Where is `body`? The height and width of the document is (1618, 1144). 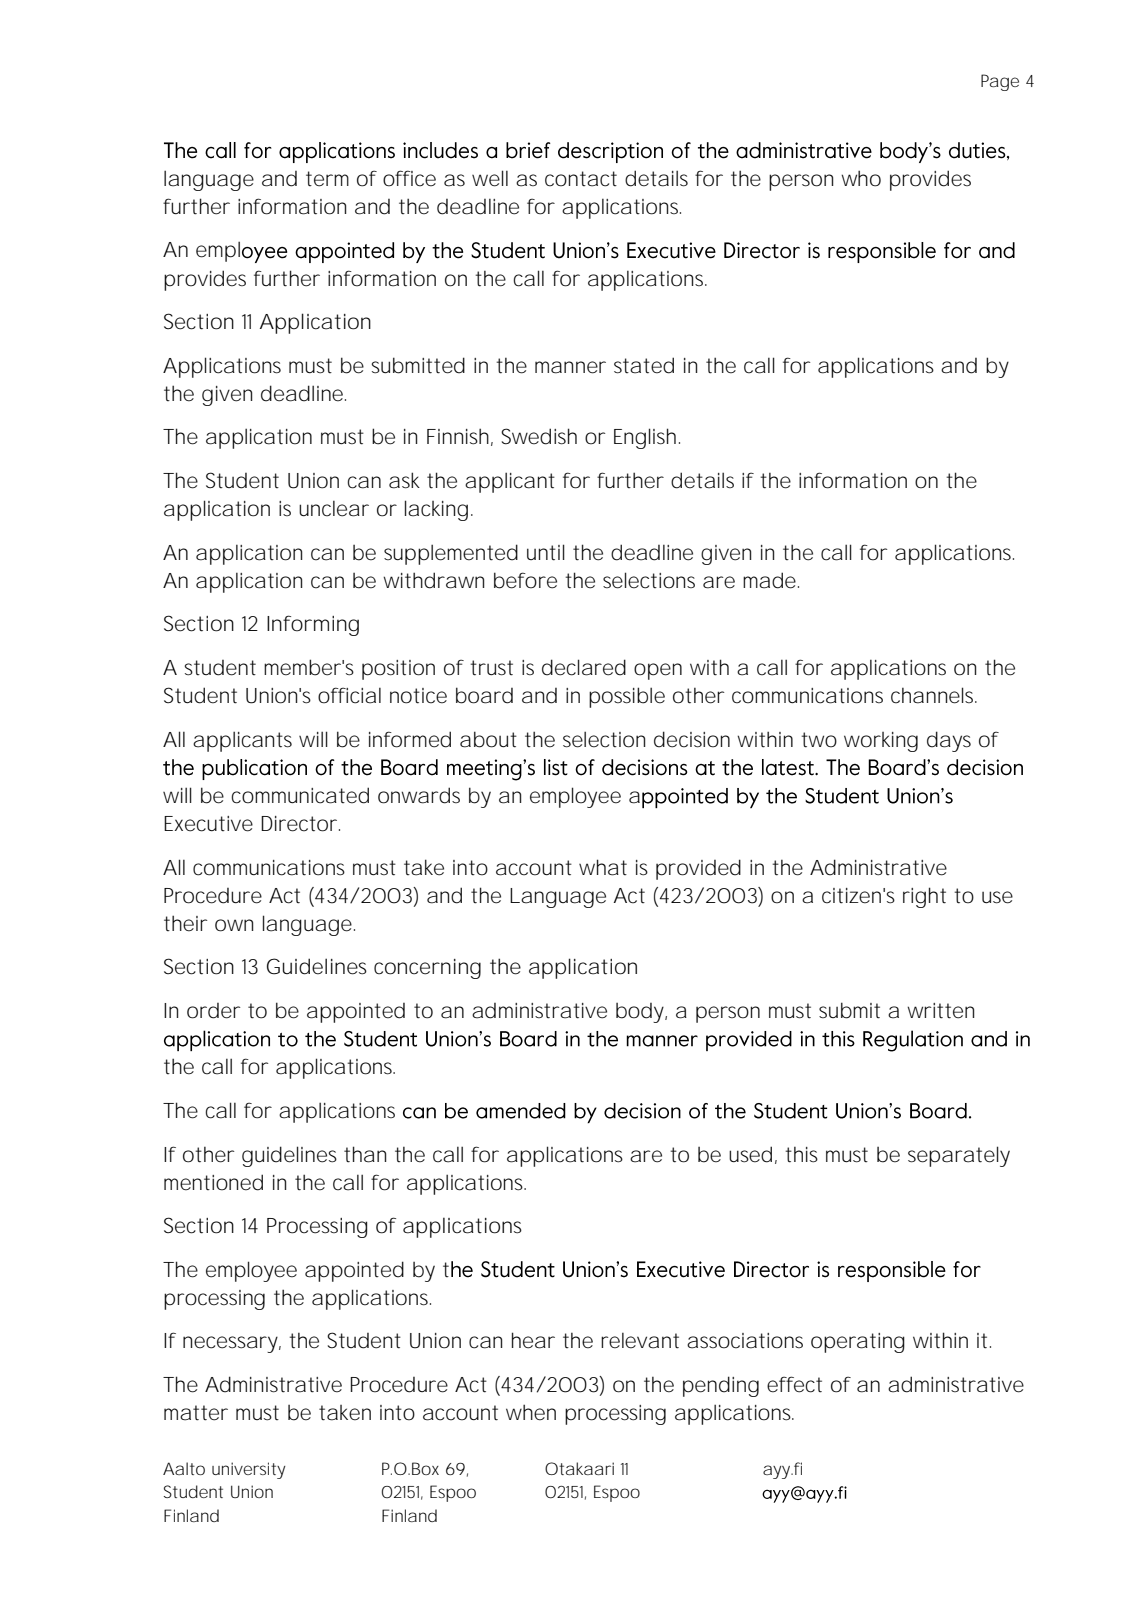
body is located at coordinates (641, 1013).
